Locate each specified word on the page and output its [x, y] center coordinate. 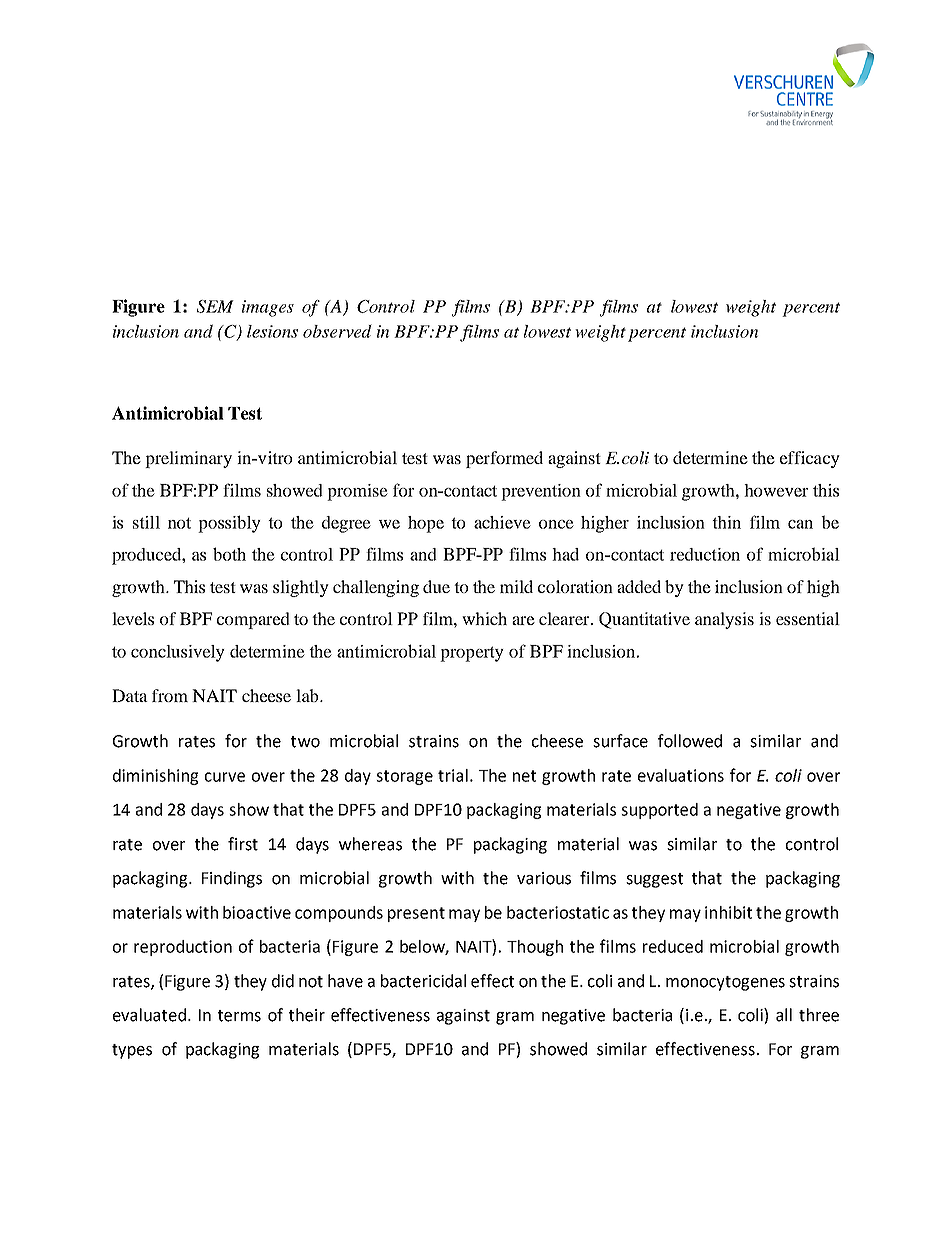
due [436, 586]
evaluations [681, 775]
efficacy [810, 459]
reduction [705, 554]
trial [453, 775]
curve [225, 777]
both [229, 554]
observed [337, 331]
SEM [215, 306]
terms [239, 1016]
